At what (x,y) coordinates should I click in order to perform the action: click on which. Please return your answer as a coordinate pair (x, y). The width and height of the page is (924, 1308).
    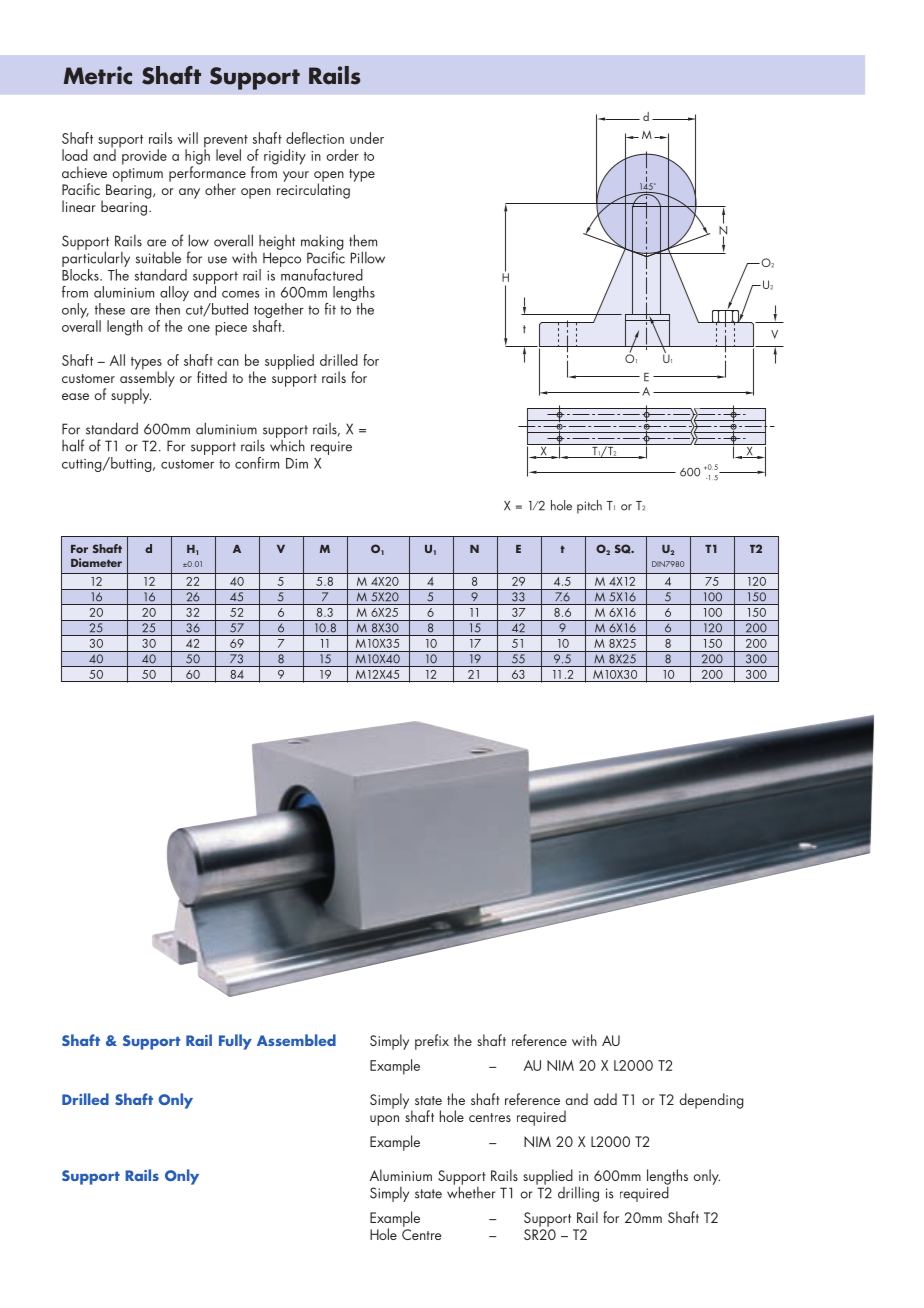
    Looking at the image, I should click on (287, 444).
